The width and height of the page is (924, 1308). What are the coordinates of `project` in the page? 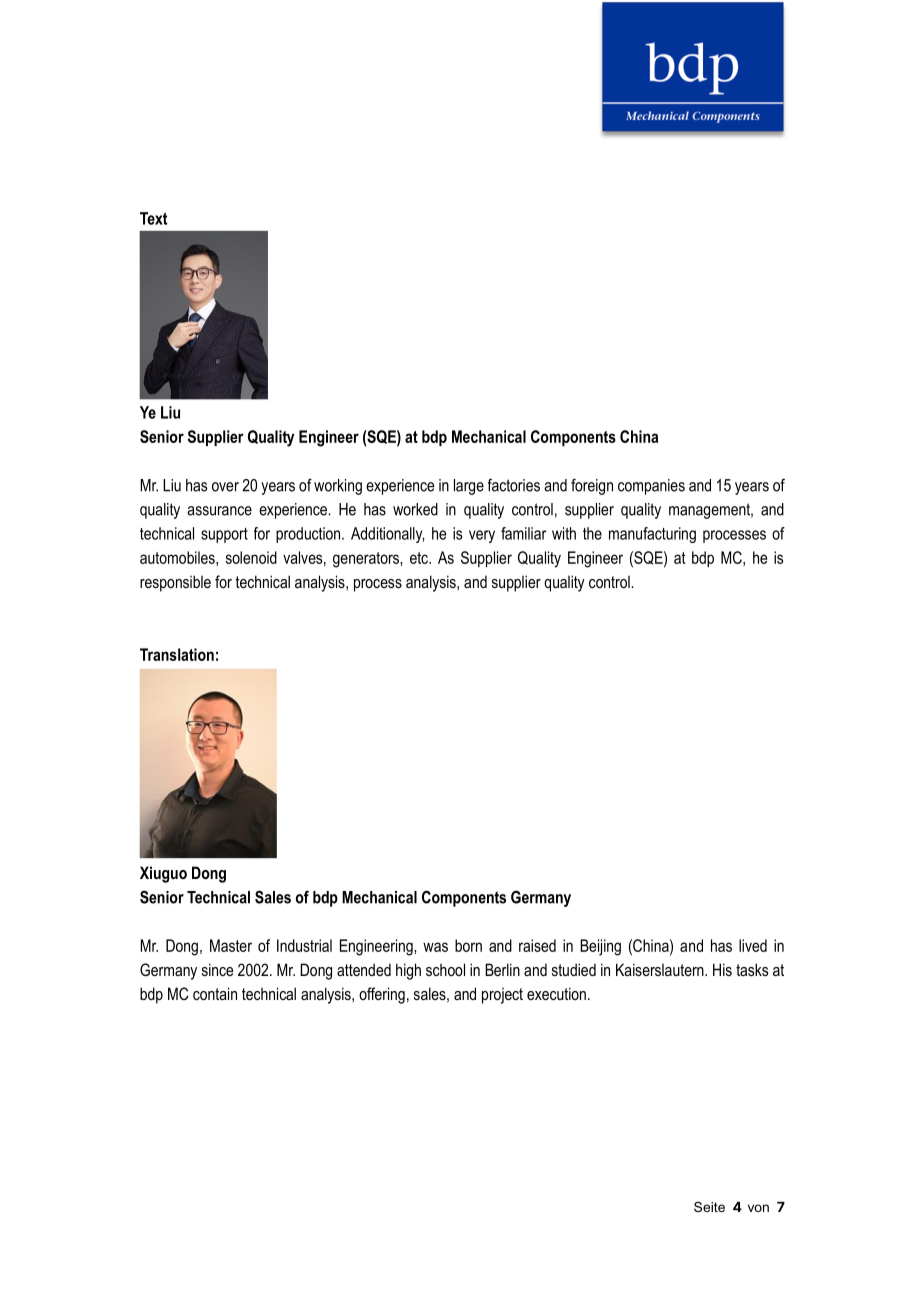 It's located at (502, 996).
